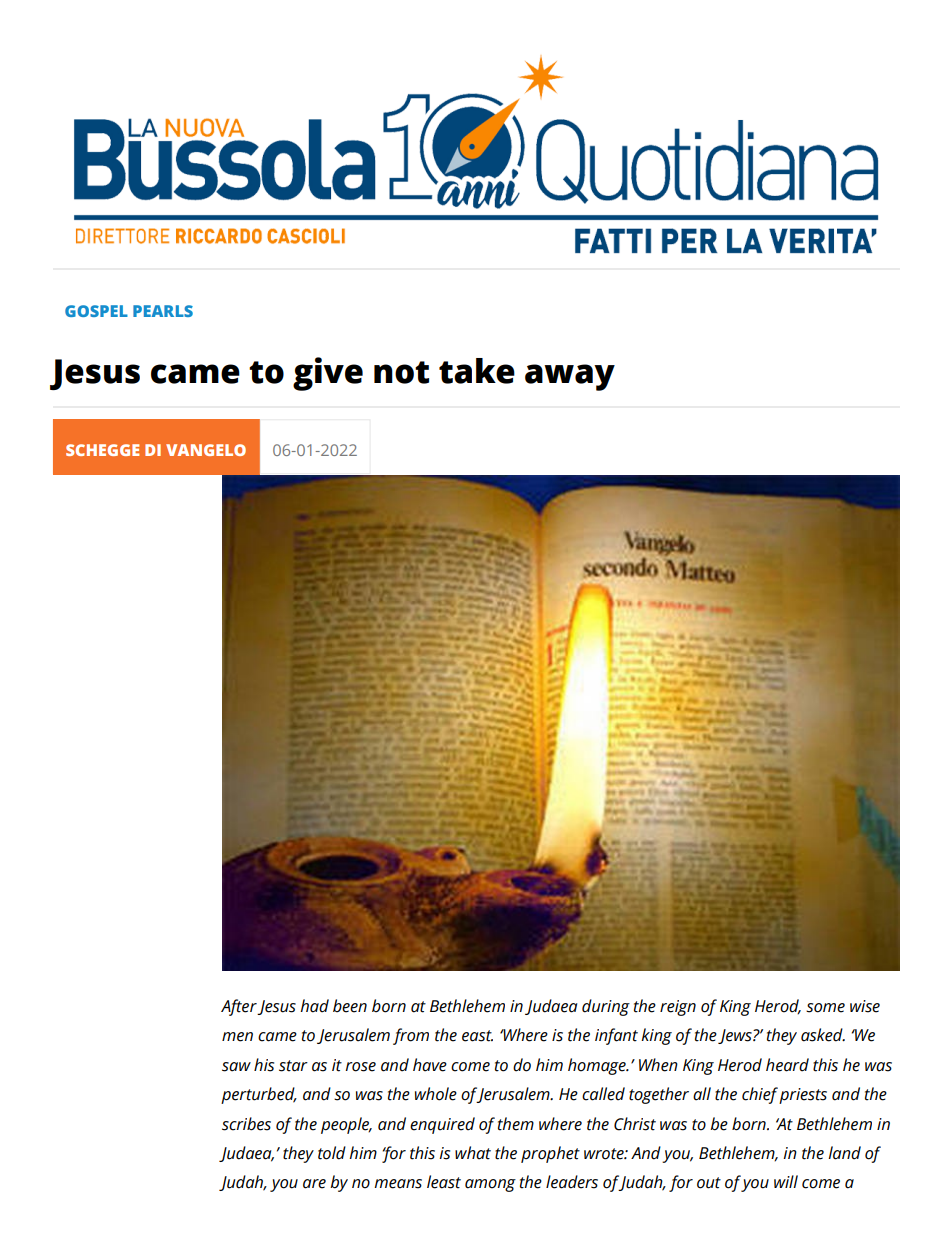 The width and height of the image is (952, 1233). What do you see at coordinates (570, 377) in the image?
I see `away` at bounding box center [570, 377].
